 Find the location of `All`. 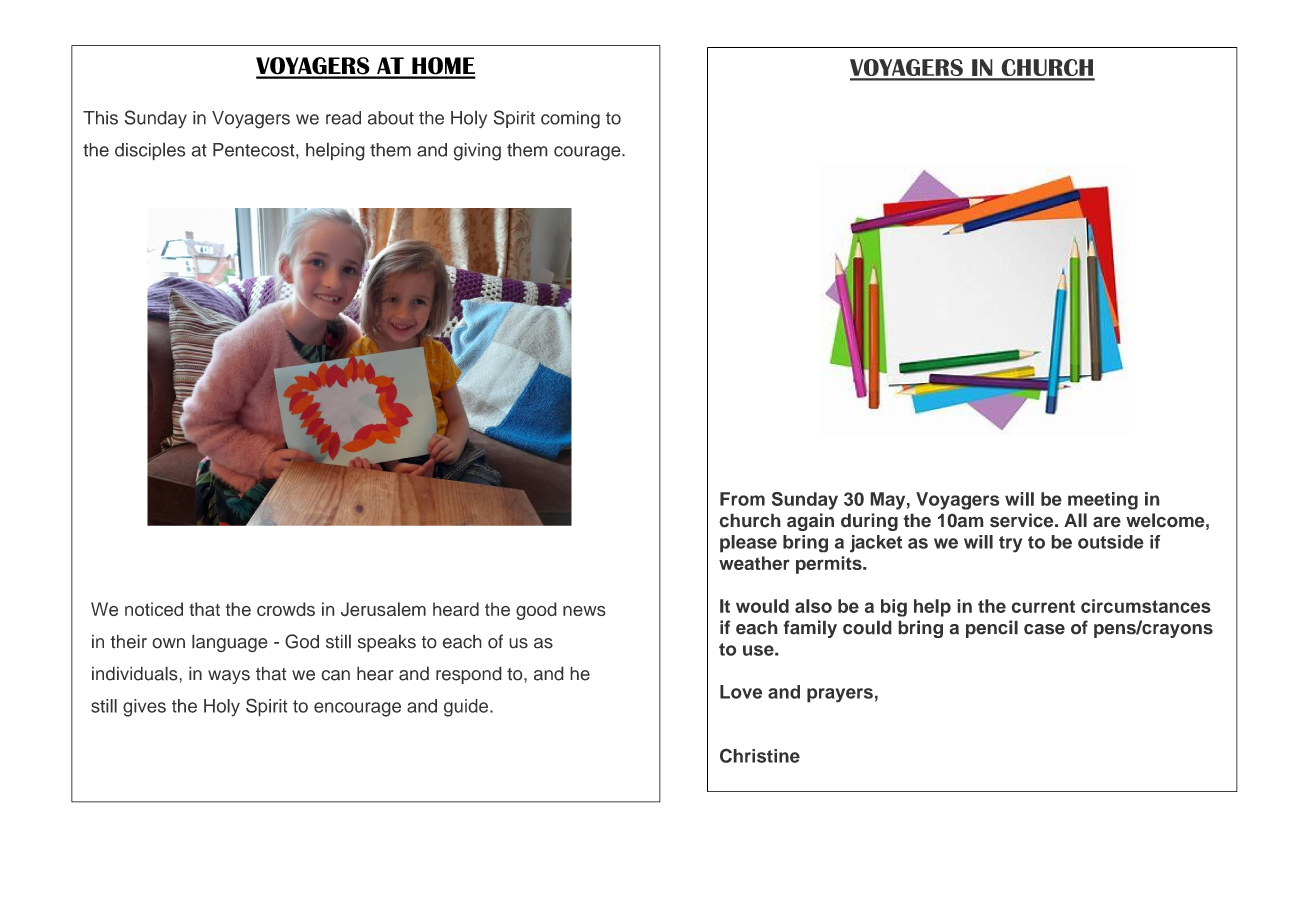

All is located at coordinates (1075, 520).
